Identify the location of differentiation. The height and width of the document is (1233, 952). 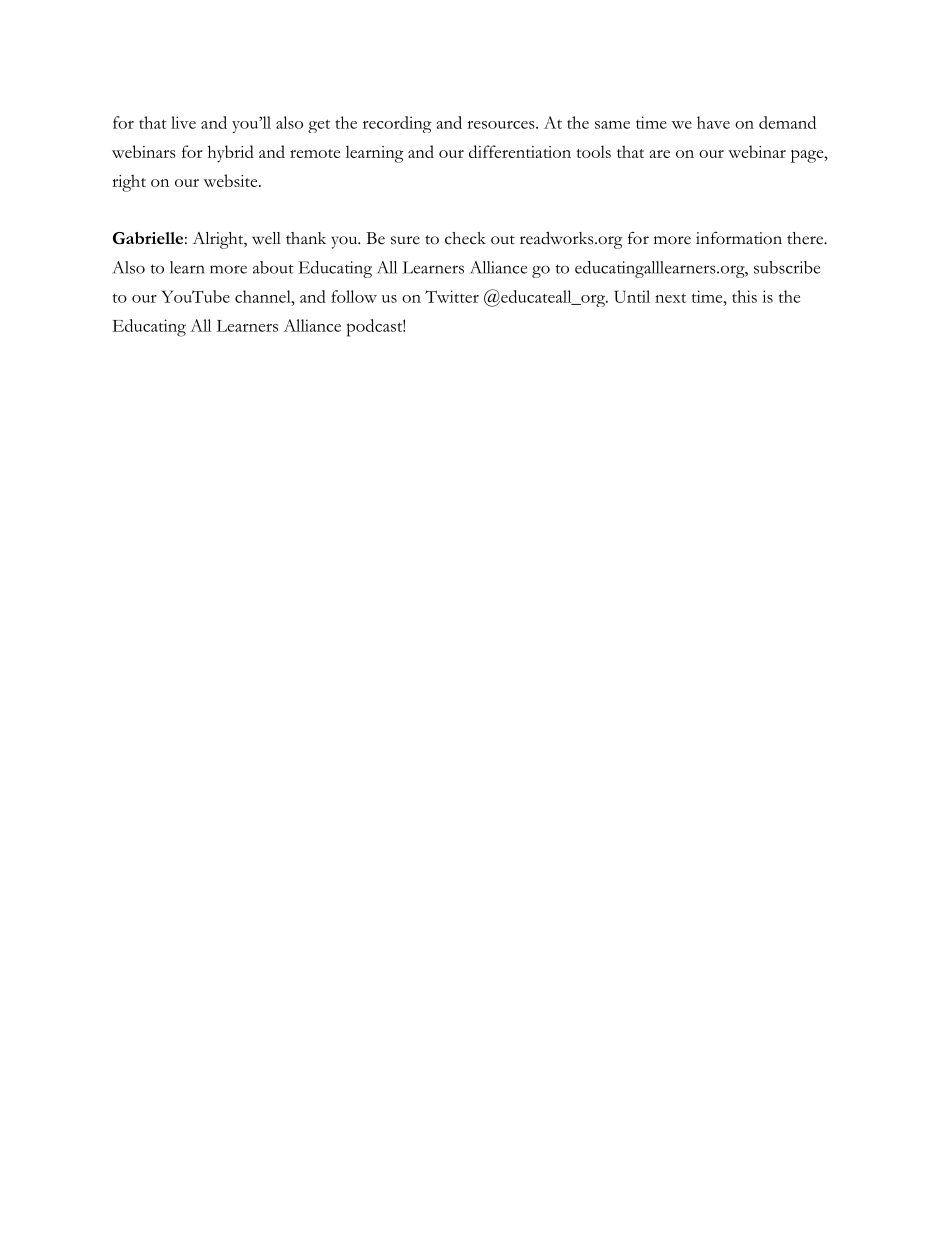
(520, 151).
